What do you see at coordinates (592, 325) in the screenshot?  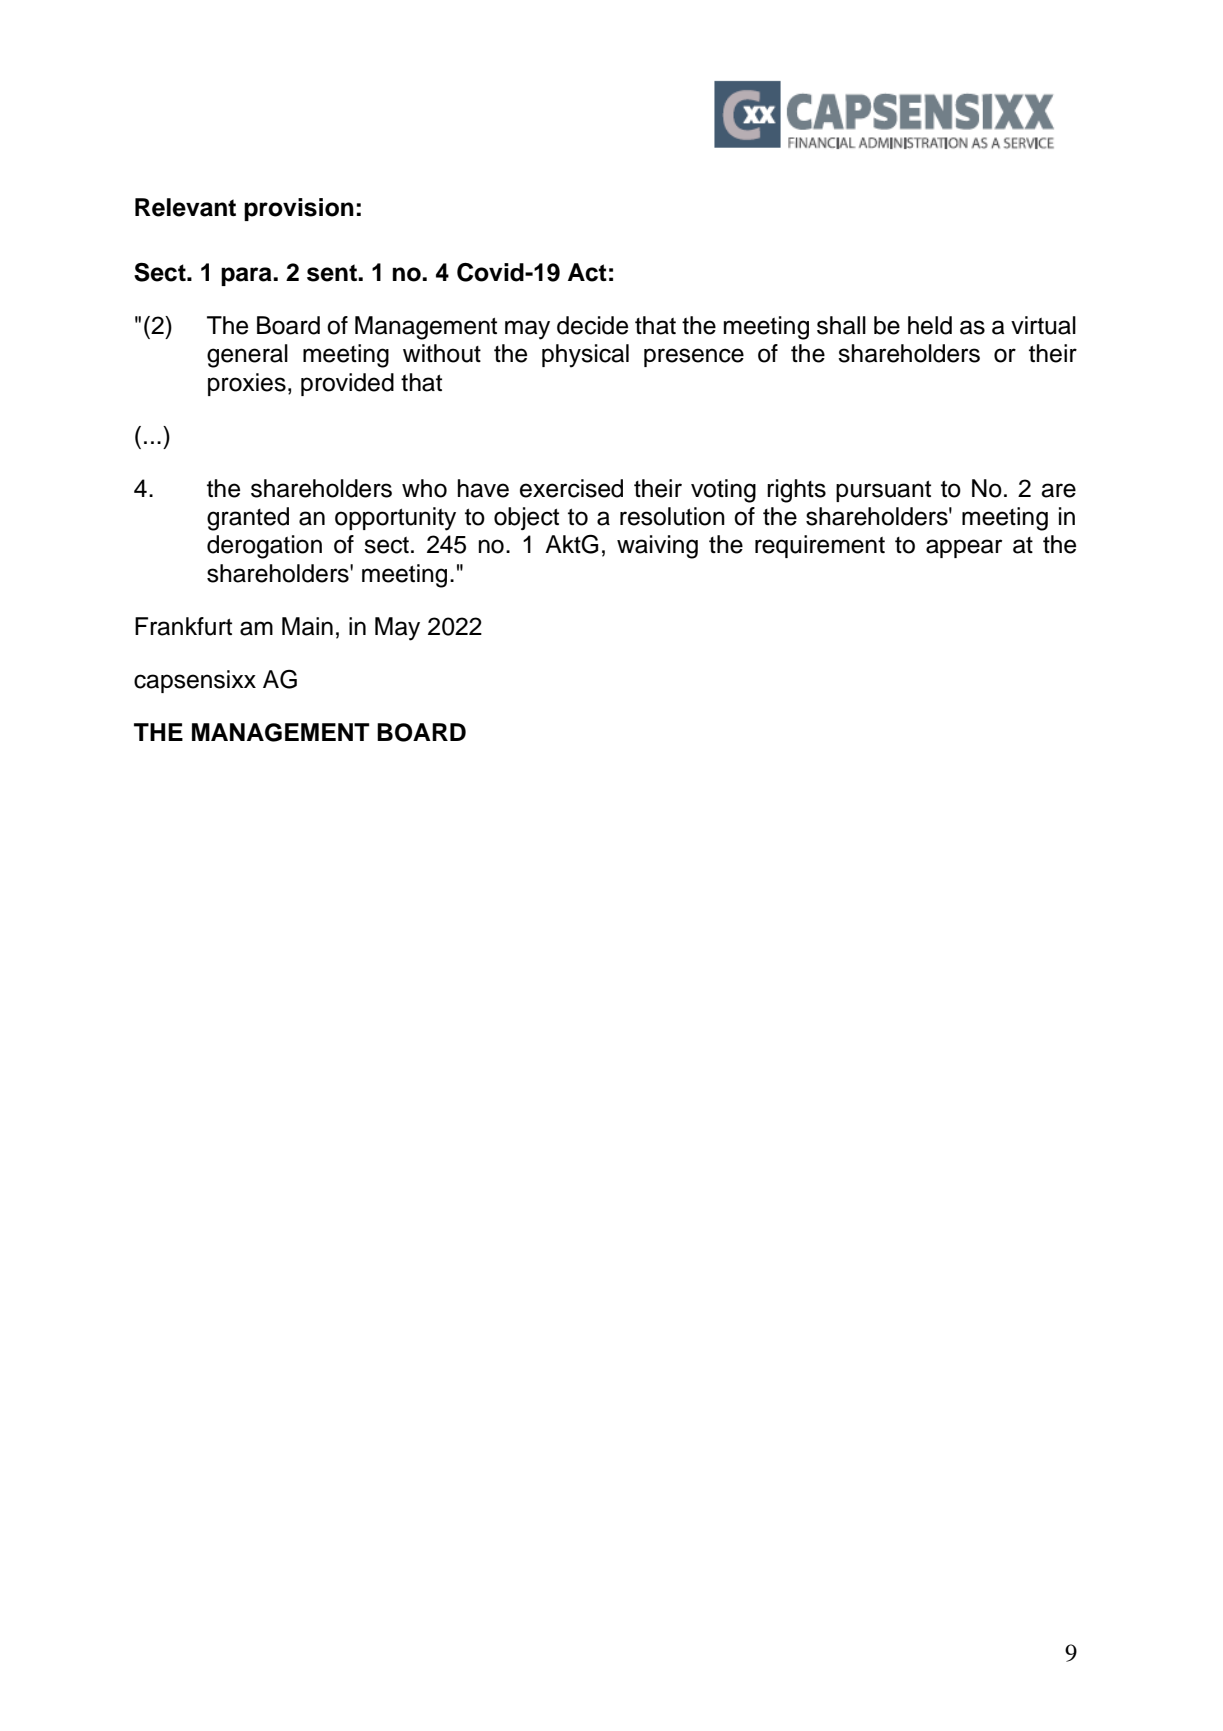 I see `decide` at bounding box center [592, 325].
